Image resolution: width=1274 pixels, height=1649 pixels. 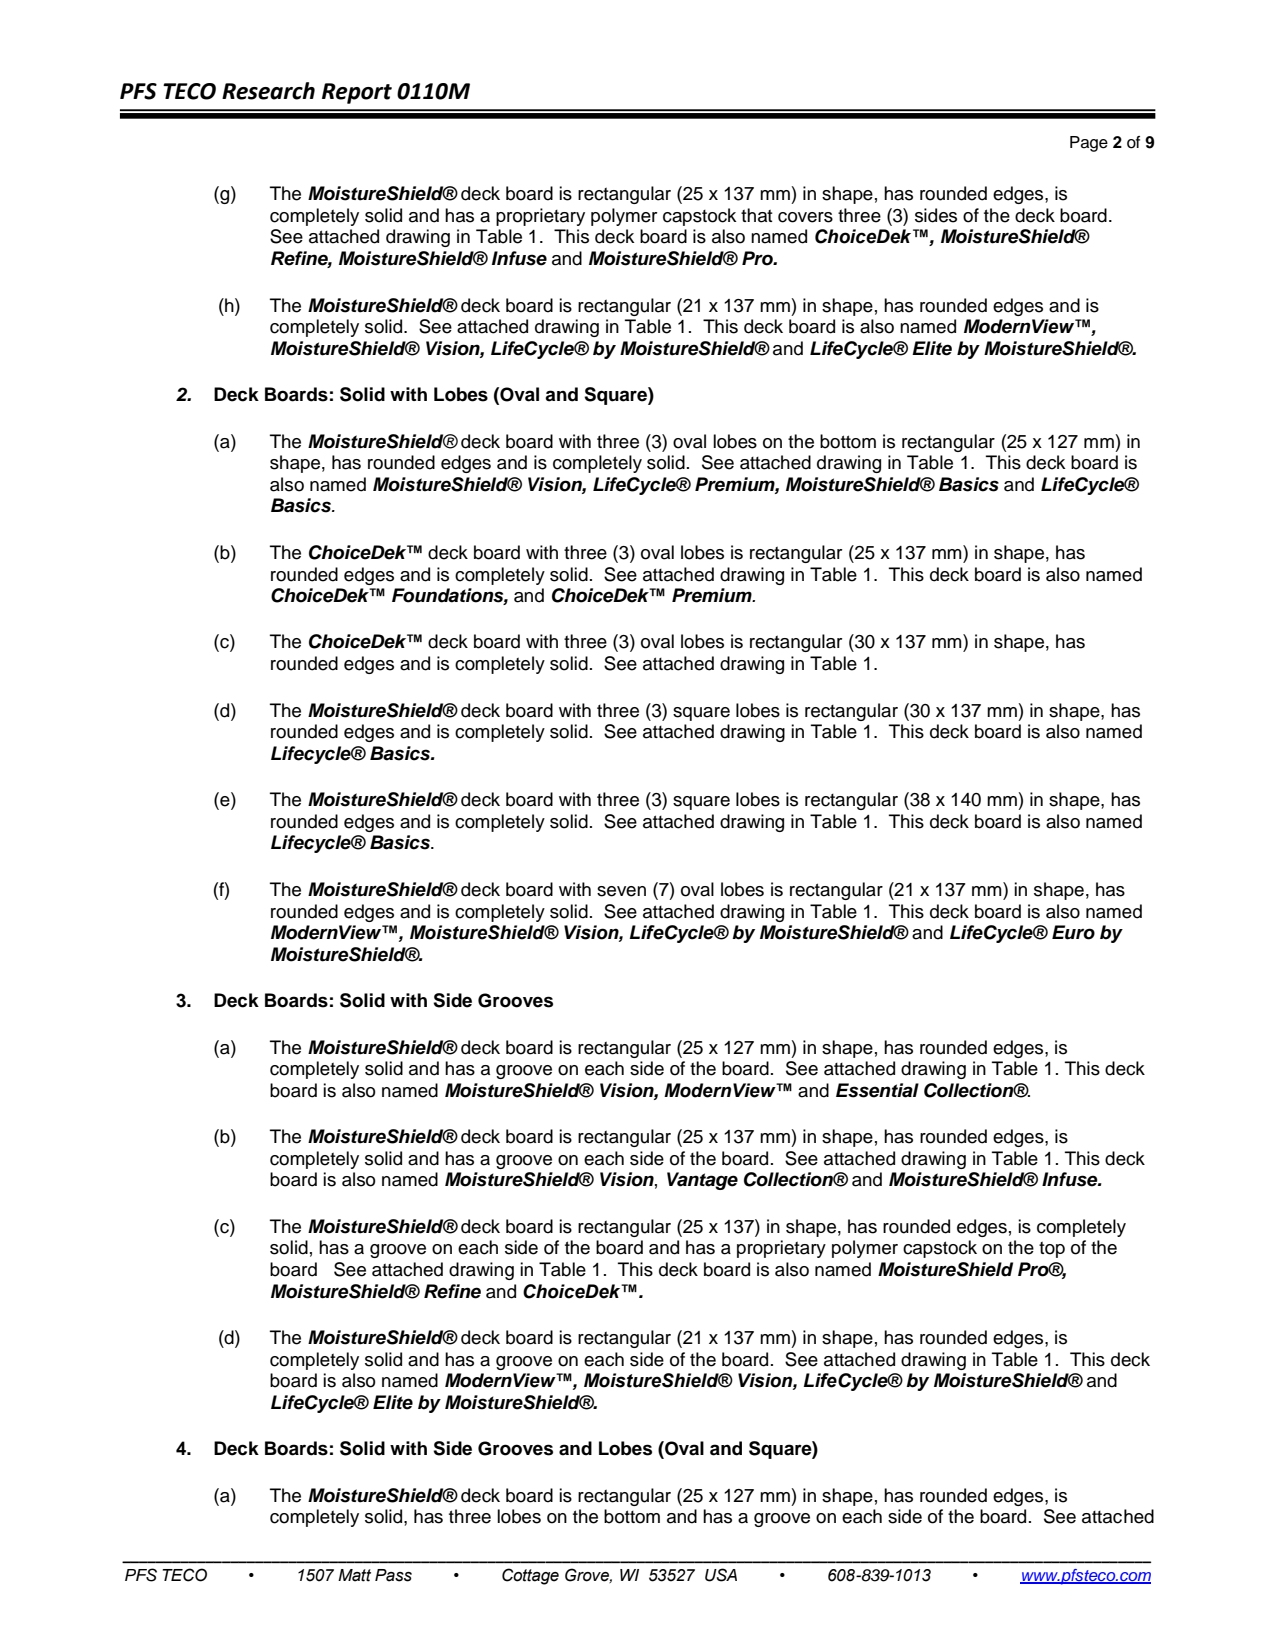 What do you see at coordinates (621, 891) in the screenshot?
I see `seven` at bounding box center [621, 891].
